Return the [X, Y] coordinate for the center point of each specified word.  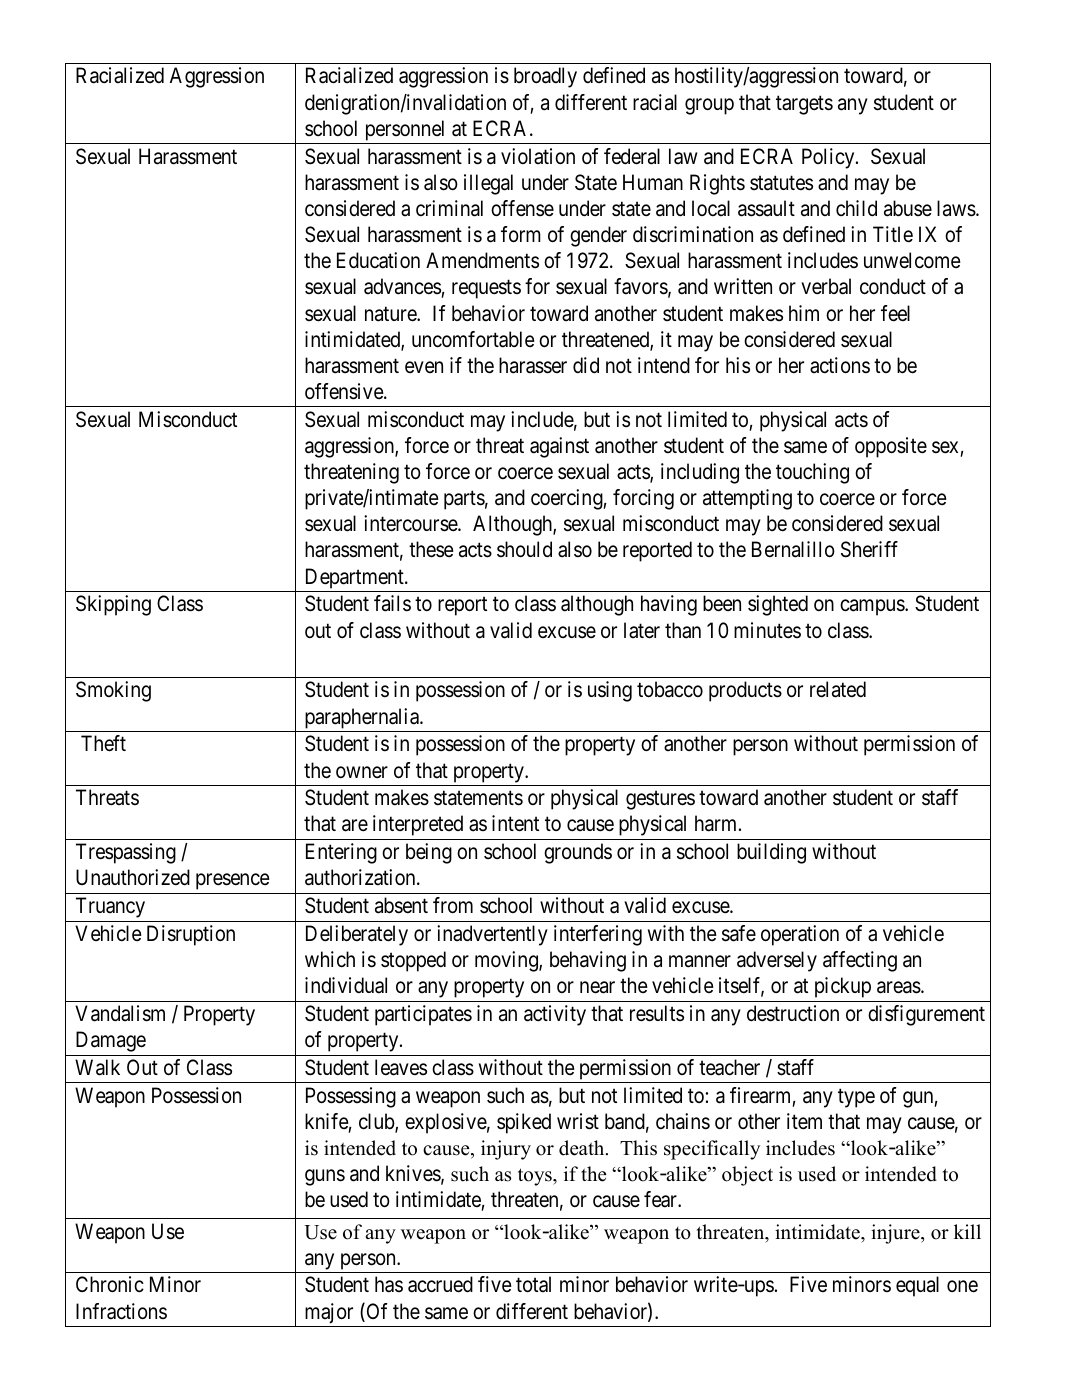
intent [515, 823]
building [771, 853]
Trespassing [126, 853]
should [524, 549]
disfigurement [926, 1015]
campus [873, 608]
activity [555, 1015]
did [586, 365]
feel [895, 313]
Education [378, 260]
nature [391, 314]
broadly [545, 77]
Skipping [113, 605]
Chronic [110, 1284]
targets [804, 105]
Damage [111, 1041]
